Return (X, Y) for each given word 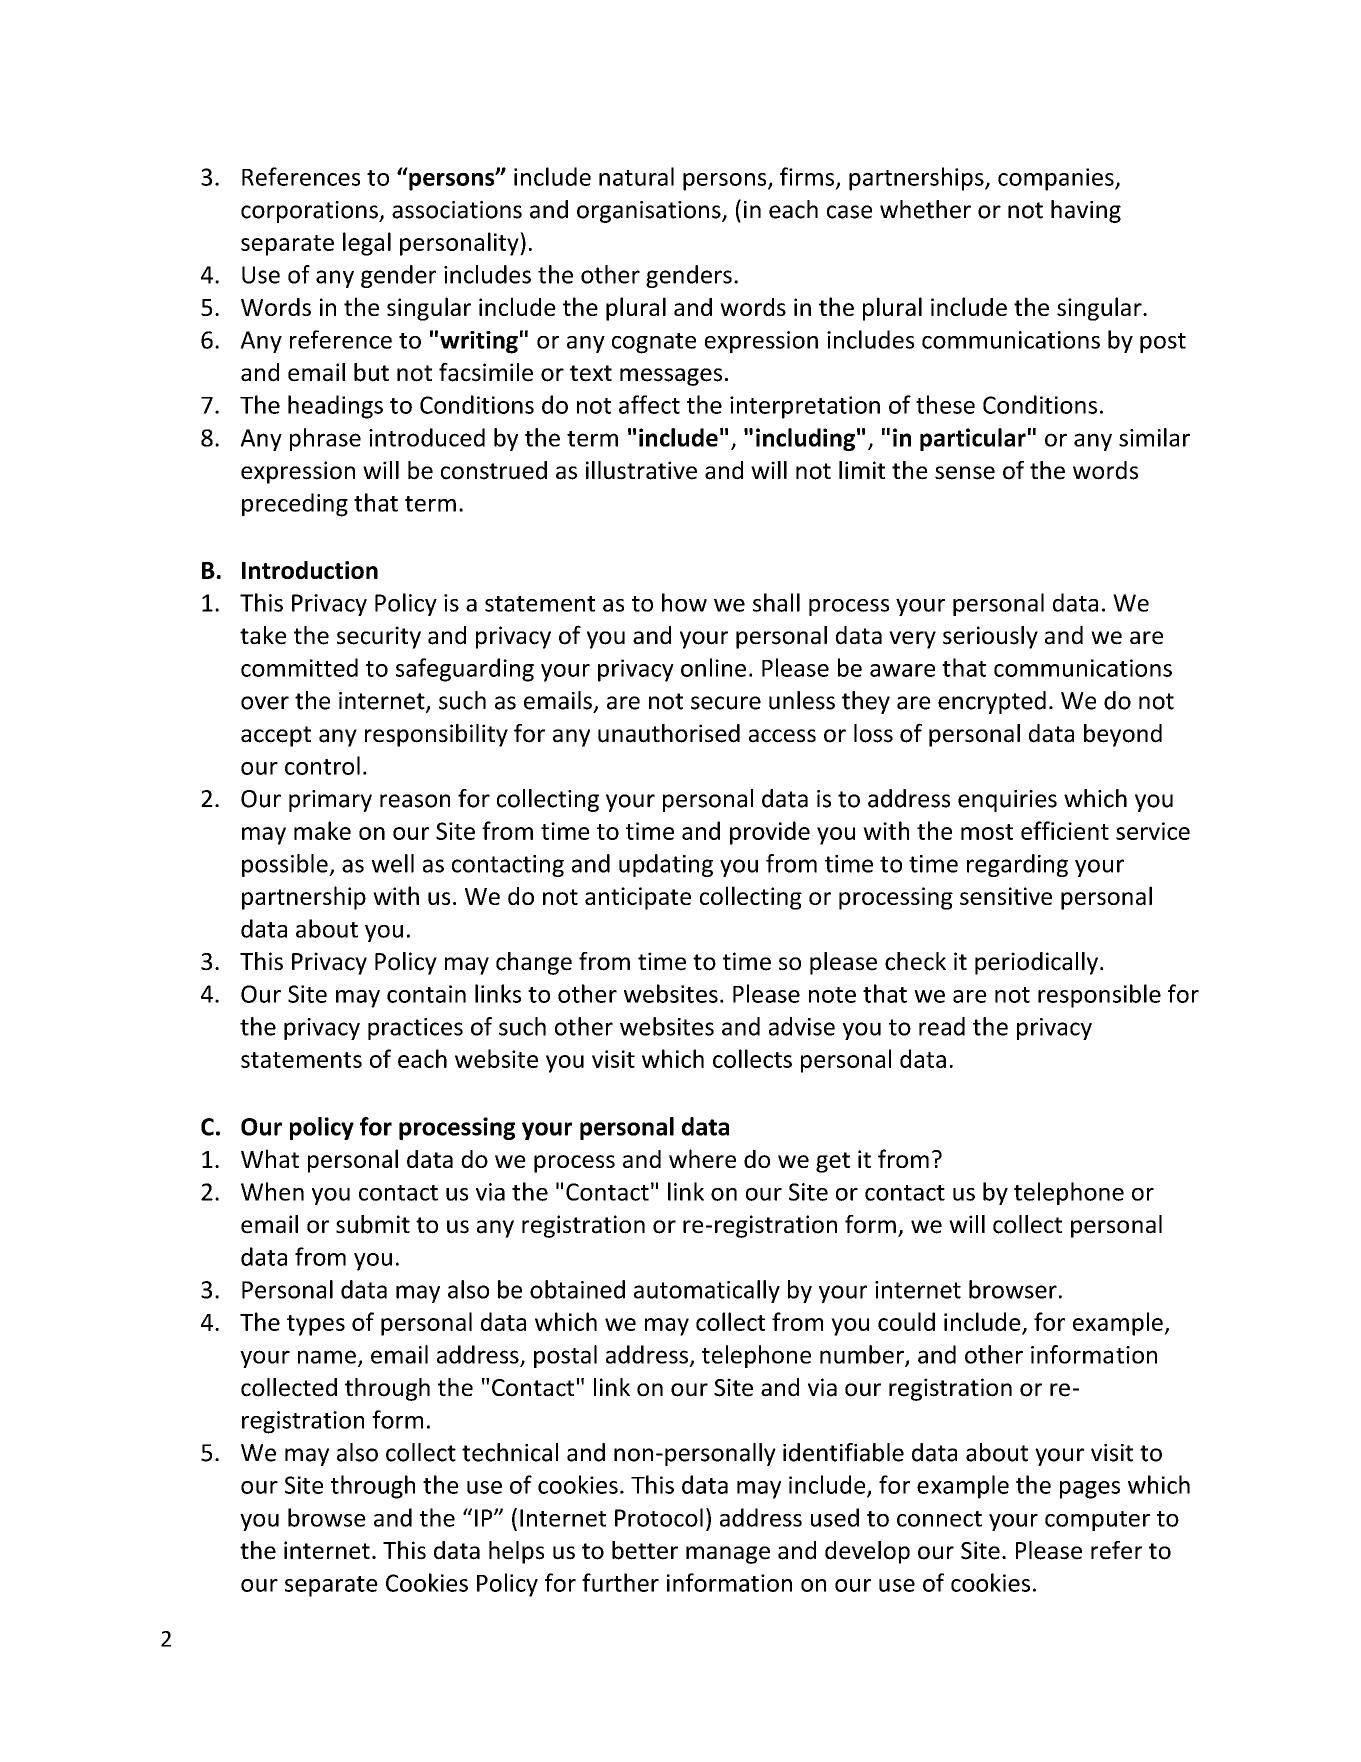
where (702, 1158)
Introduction (310, 570)
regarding (1017, 865)
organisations (650, 212)
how (684, 602)
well (392, 863)
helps (516, 1552)
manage (728, 1555)
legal (367, 244)
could (906, 1321)
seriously (990, 637)
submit (373, 1224)
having (1086, 211)
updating (666, 865)
